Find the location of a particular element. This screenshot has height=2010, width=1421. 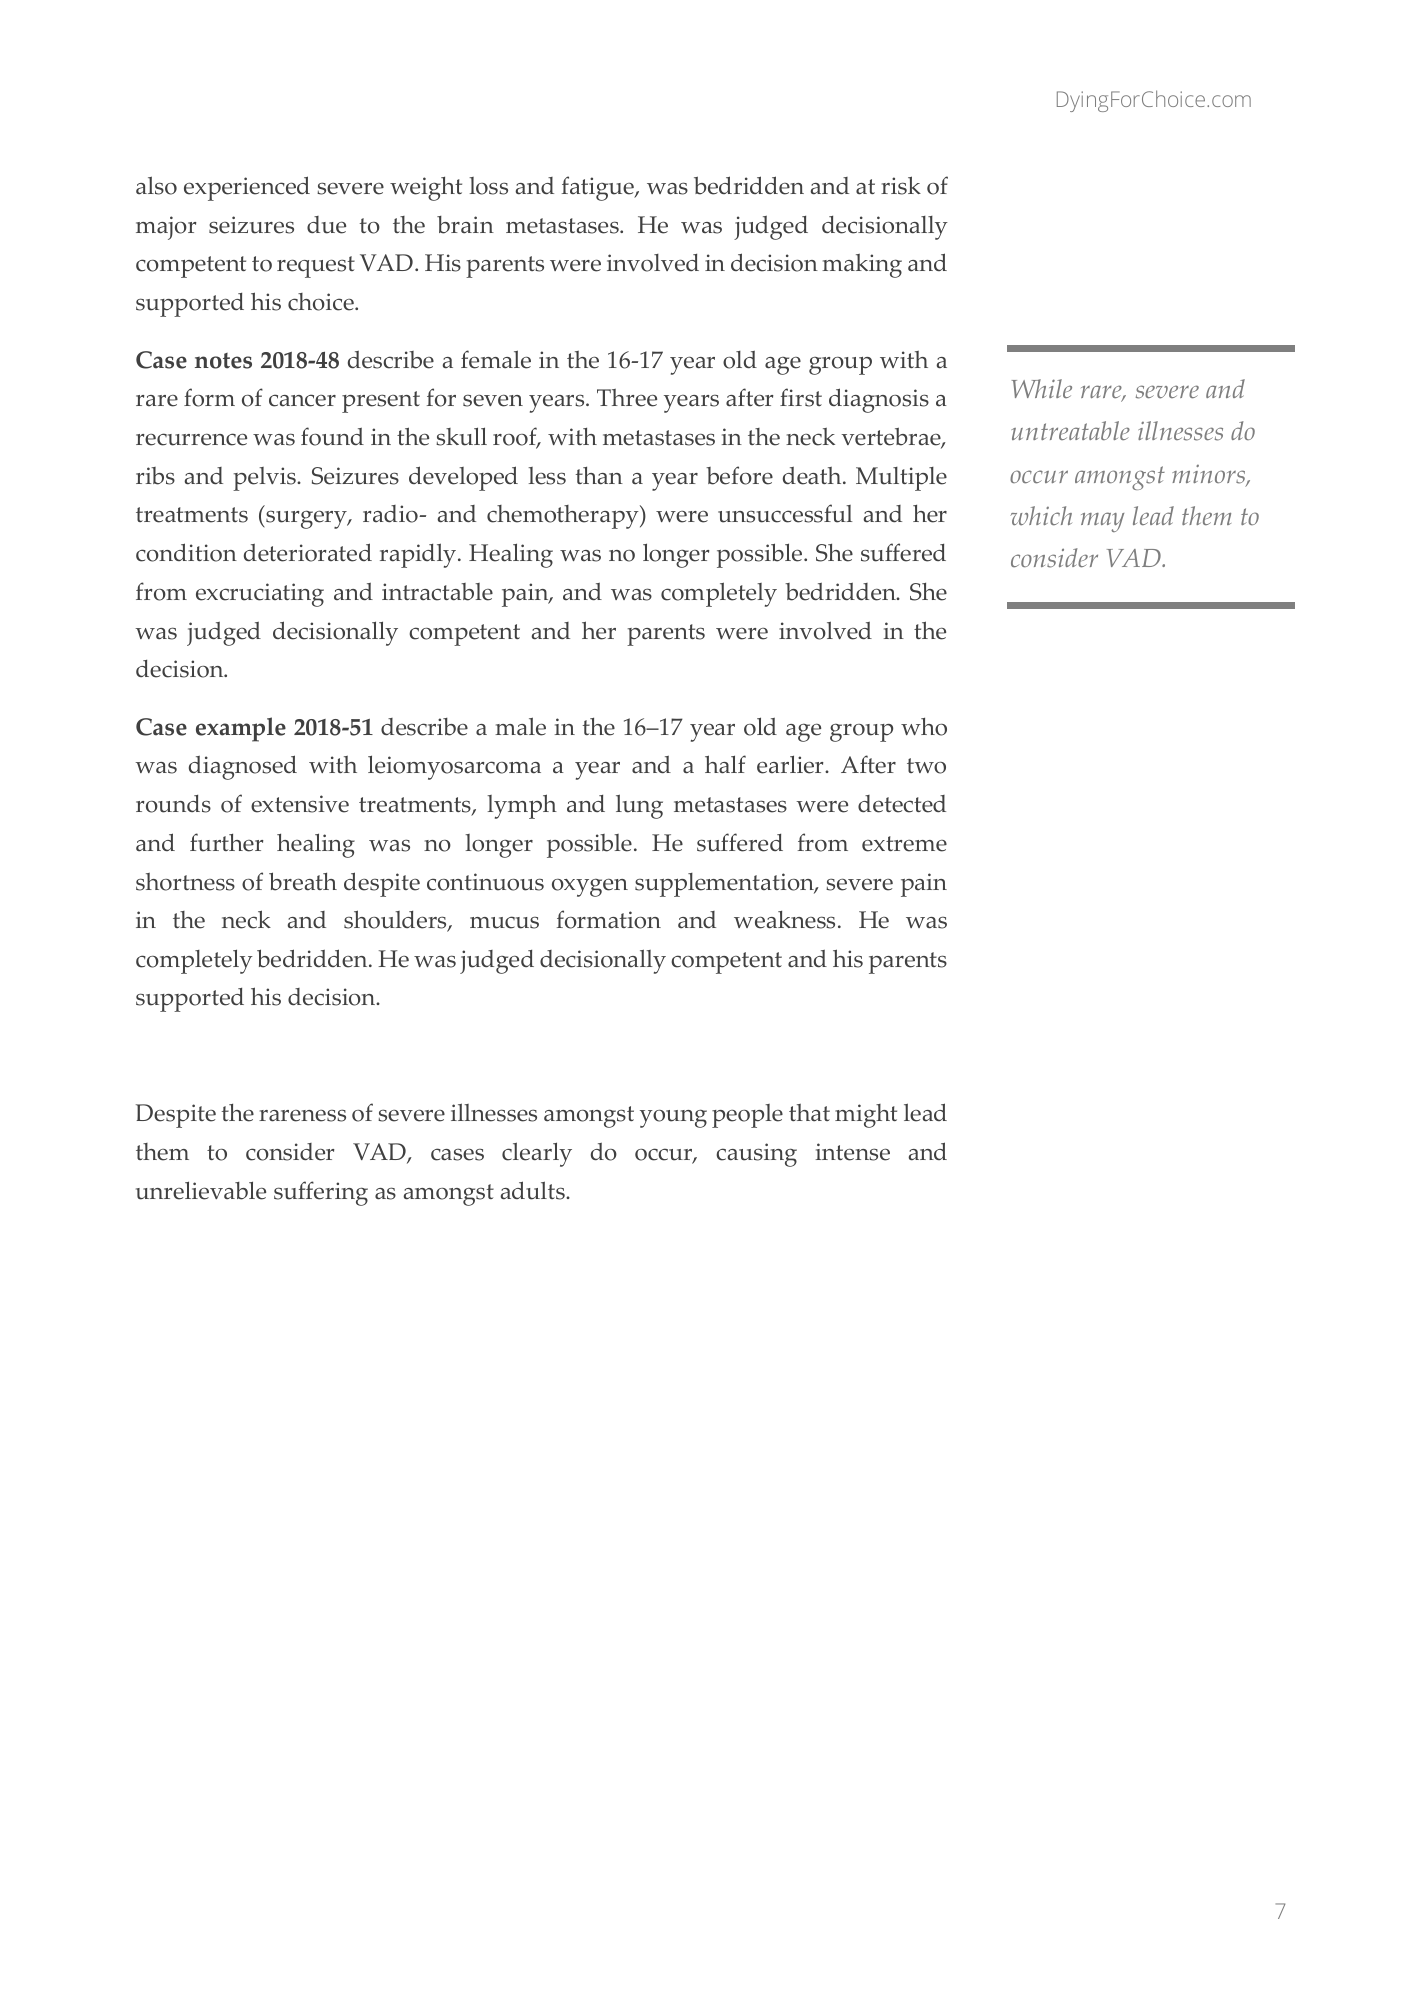

clearly is located at coordinates (537, 1154).
